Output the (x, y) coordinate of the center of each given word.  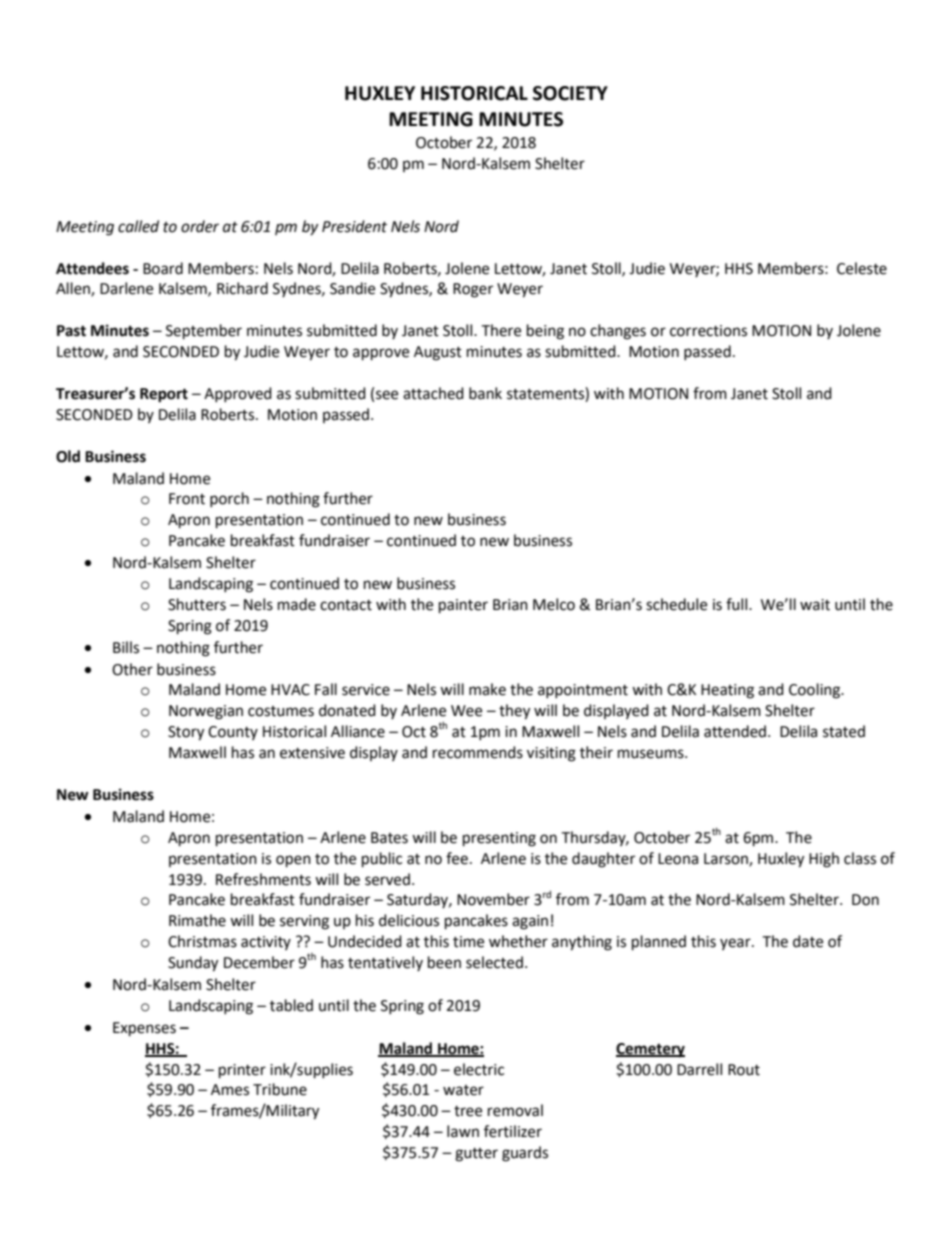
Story (186, 733)
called (138, 226)
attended (736, 731)
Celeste (862, 268)
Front (187, 499)
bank (485, 393)
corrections (708, 331)
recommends (478, 752)
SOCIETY (570, 93)
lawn (463, 1131)
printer (242, 1071)
